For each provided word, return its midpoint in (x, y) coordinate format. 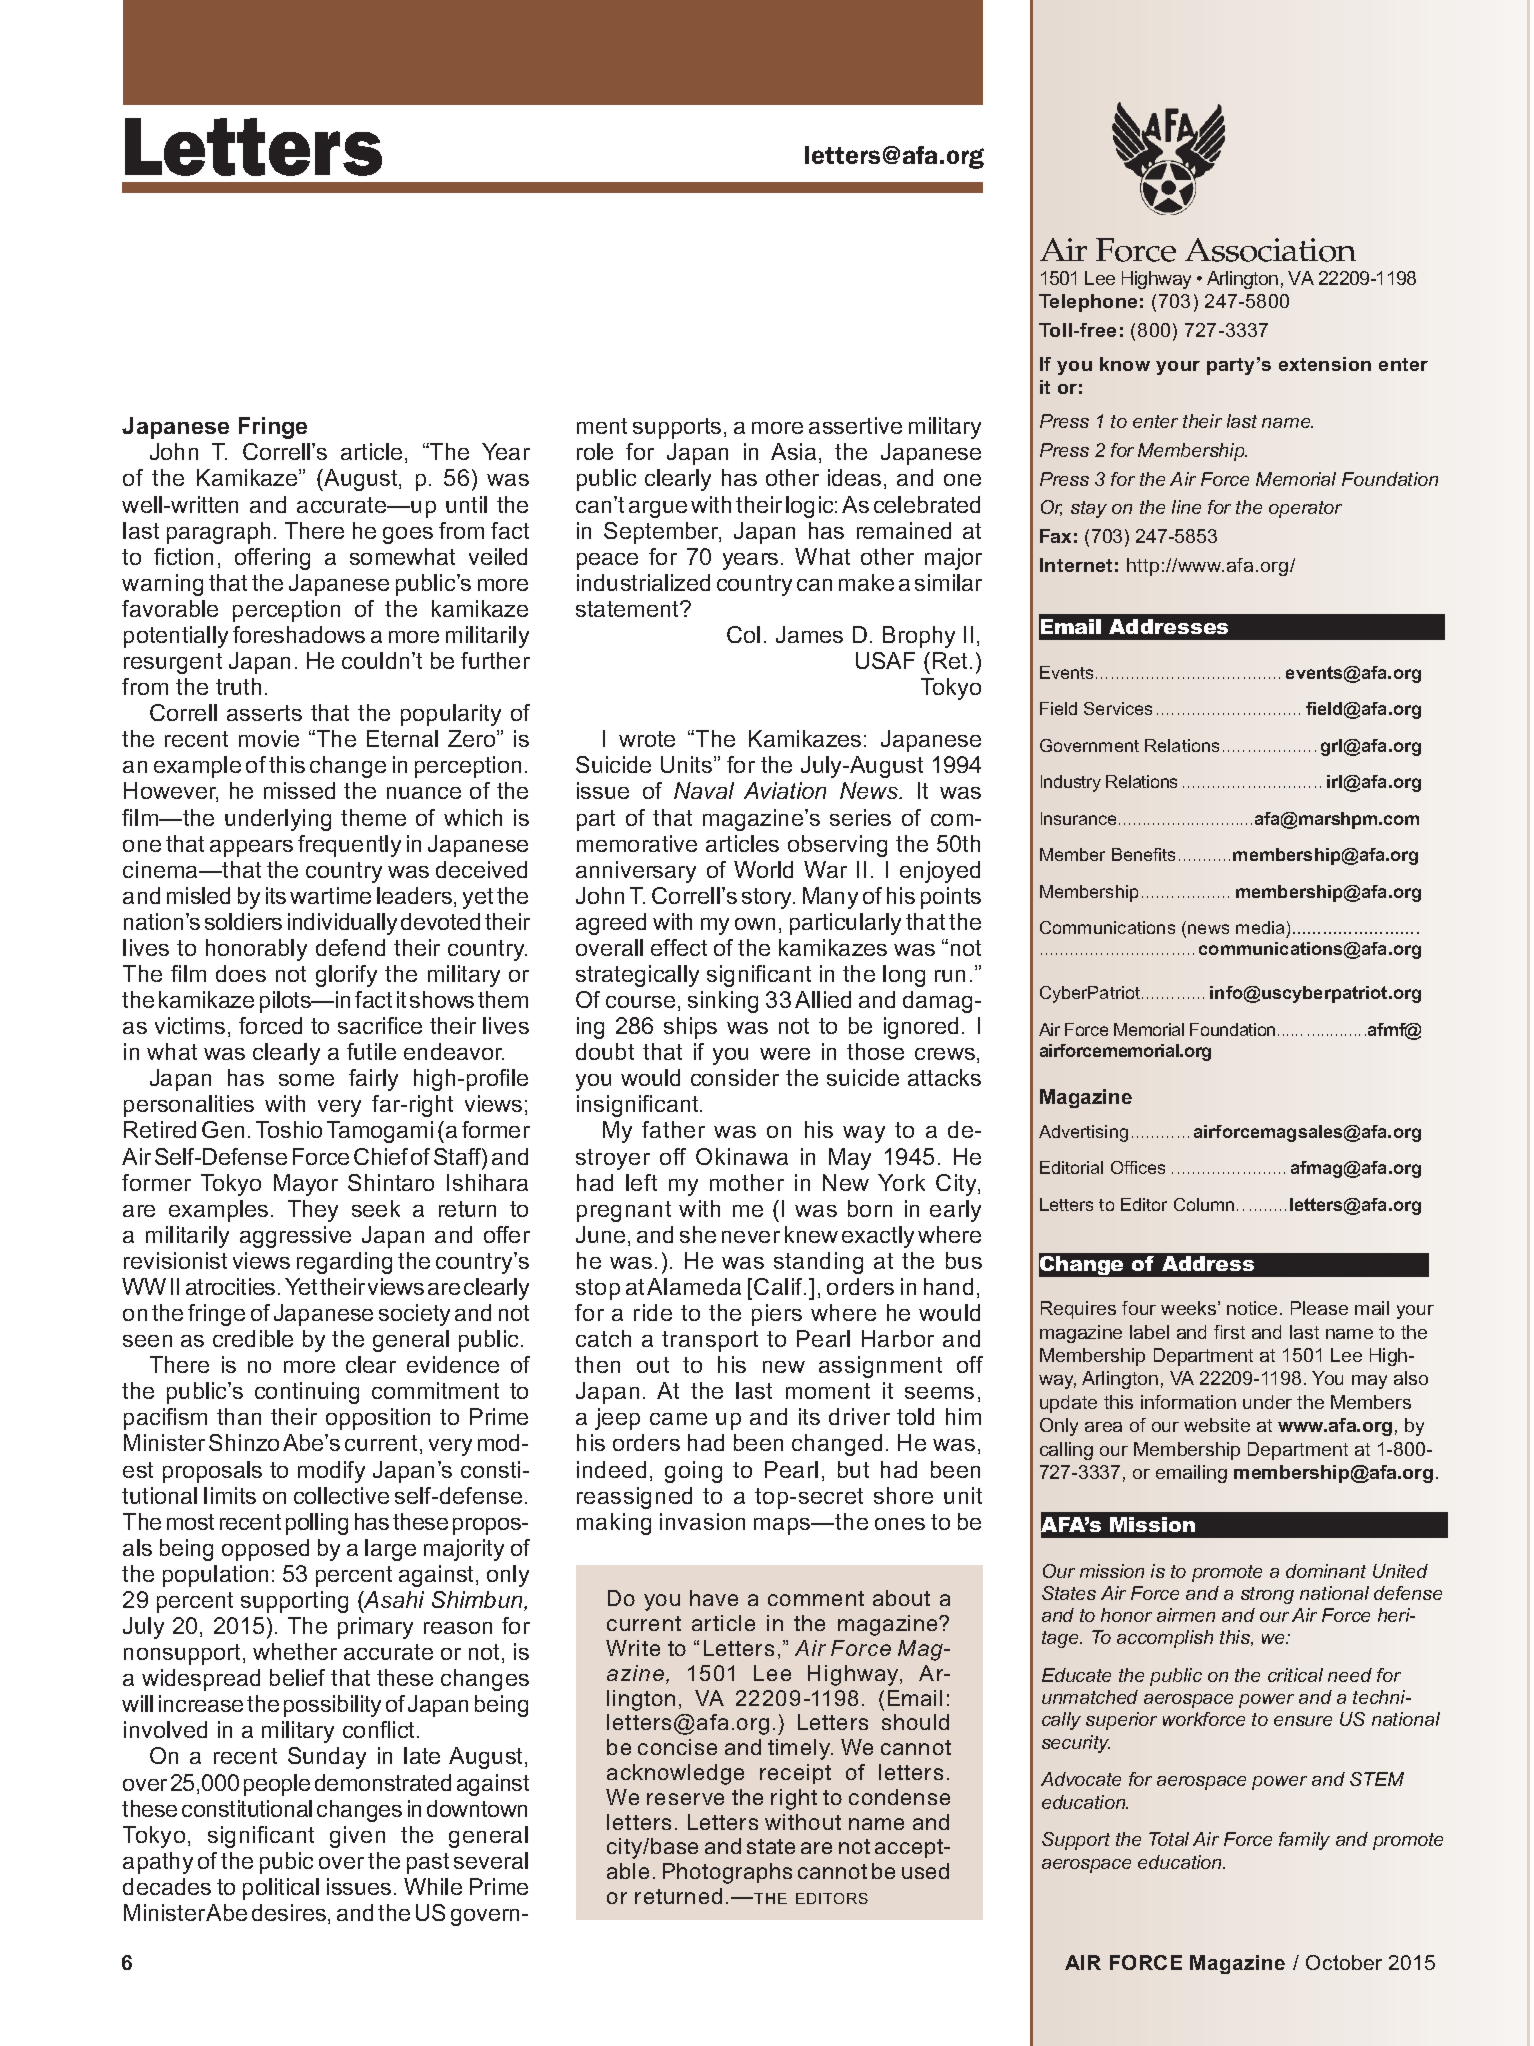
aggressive (295, 1237)
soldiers (243, 921)
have (714, 1598)
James (809, 634)
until (466, 504)
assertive (855, 425)
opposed (265, 1550)
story (768, 898)
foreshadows (299, 634)
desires (290, 1914)
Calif (780, 1286)
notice (1252, 1308)
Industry (1071, 783)
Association (1270, 250)
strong (1267, 1595)
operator (1305, 509)
